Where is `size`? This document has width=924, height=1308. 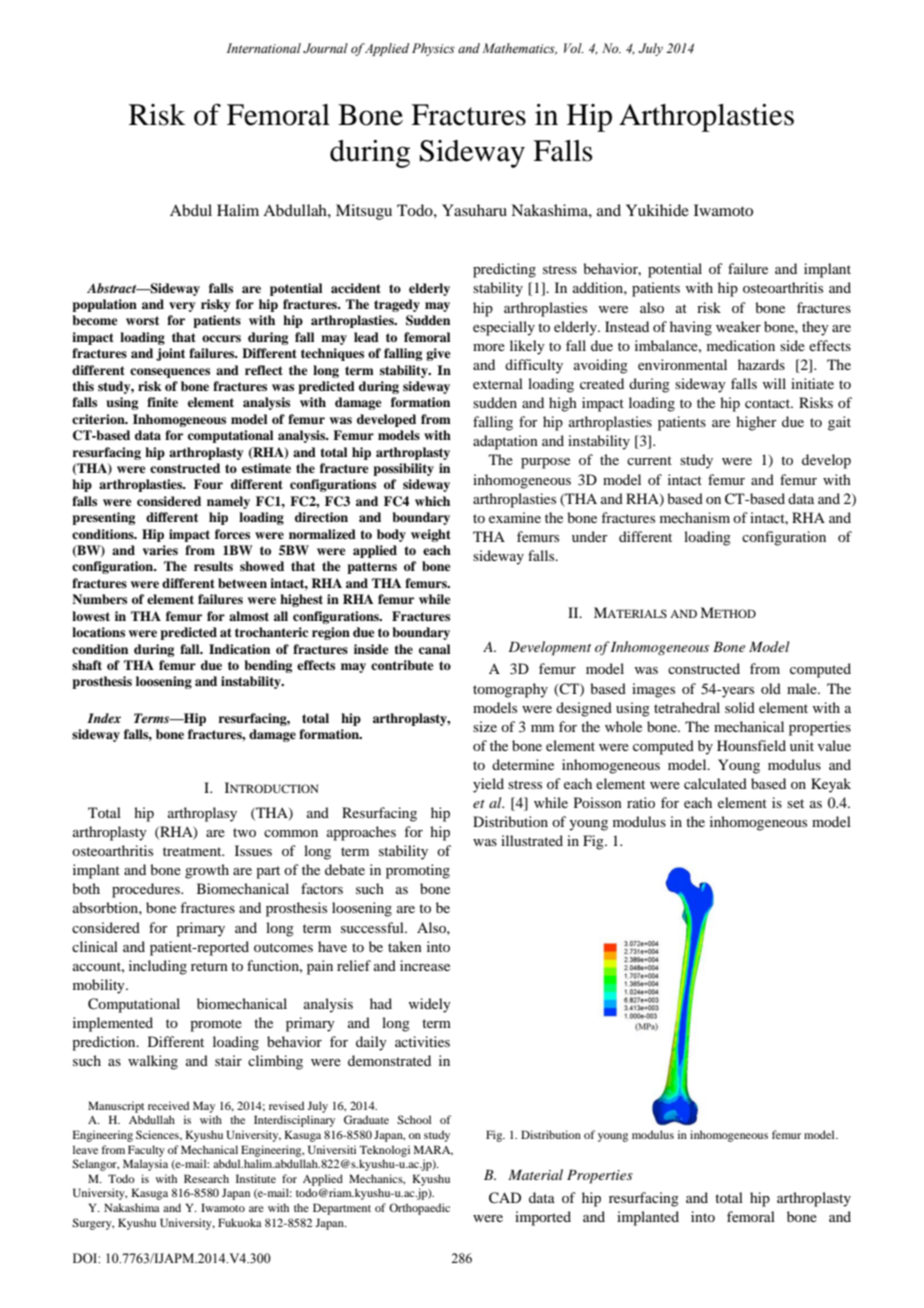 size is located at coordinates (485, 726).
